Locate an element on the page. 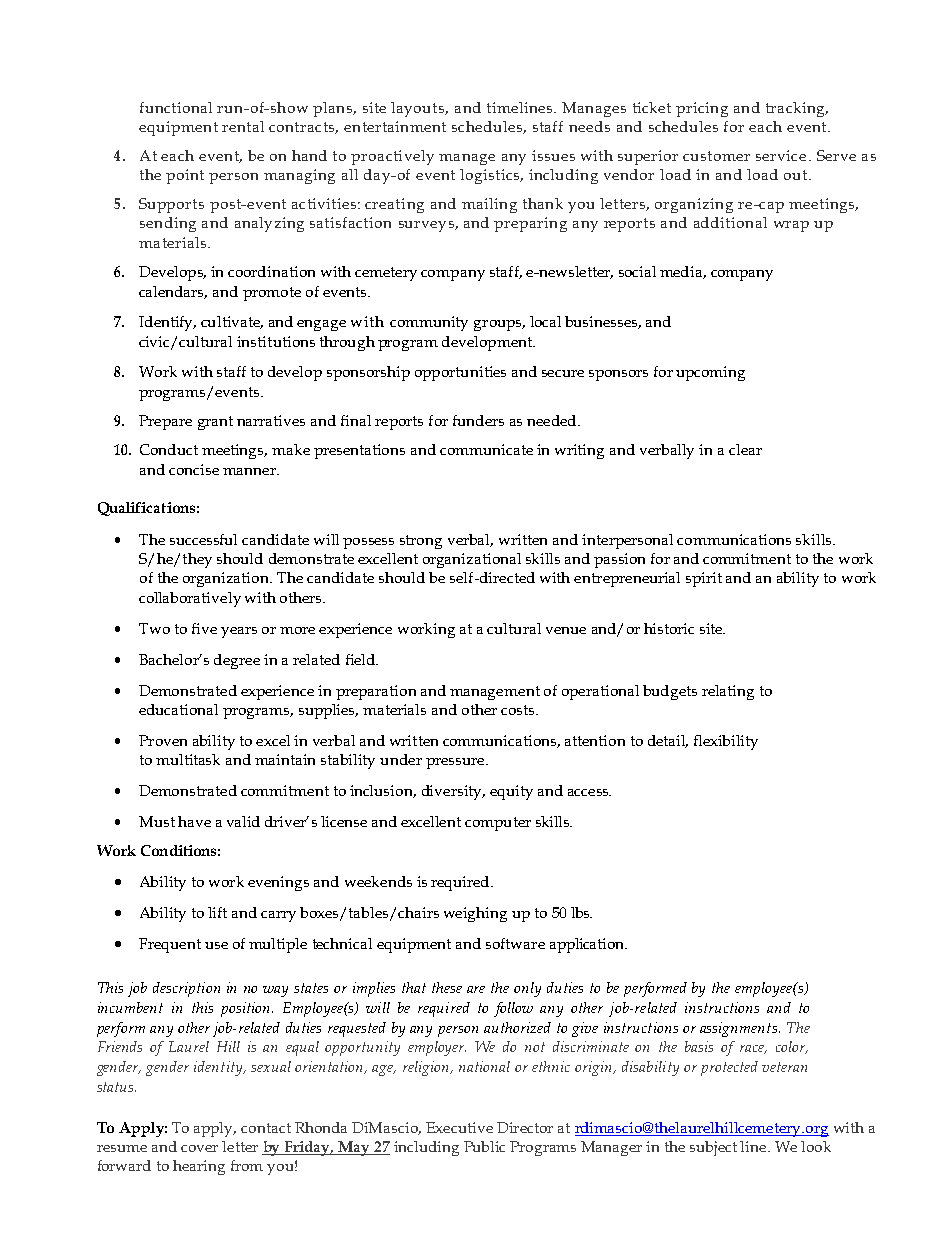 The image size is (952, 1233). diversity is located at coordinates (453, 792).
